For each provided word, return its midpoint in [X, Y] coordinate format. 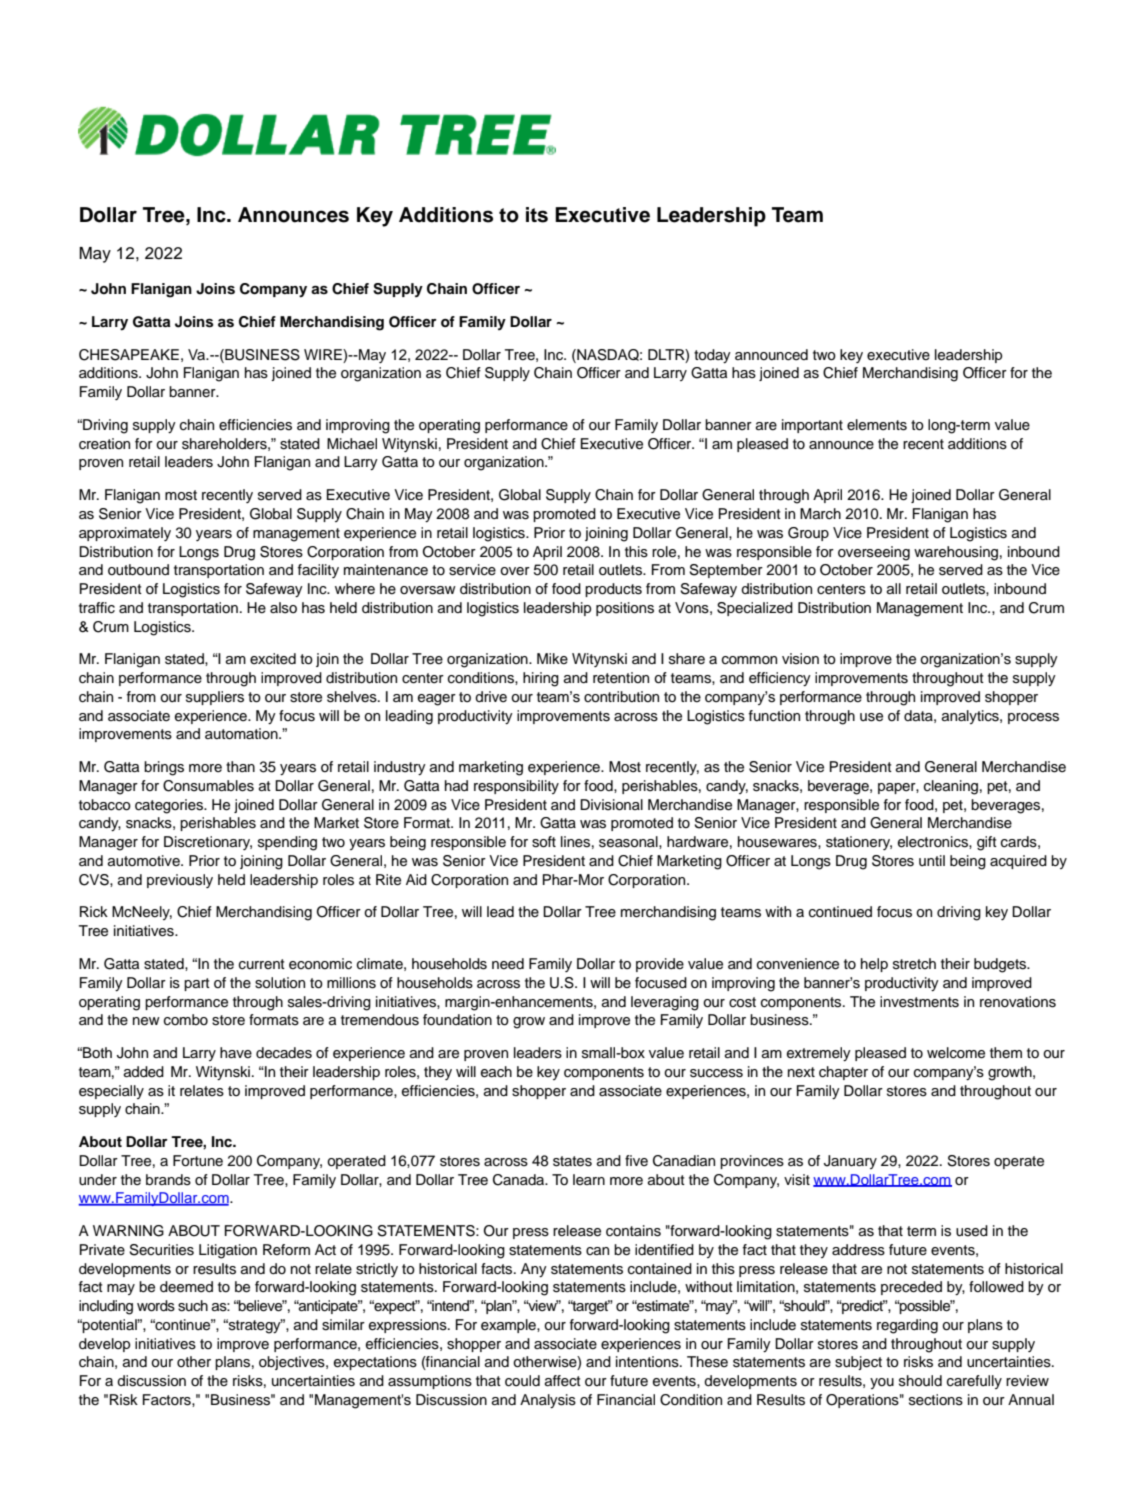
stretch [914, 964]
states [572, 1161]
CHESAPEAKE [129, 355]
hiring [541, 679]
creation [104, 444]
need [508, 964]
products [613, 590]
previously [180, 881]
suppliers [215, 698]
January [850, 1162]
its [537, 215]
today [712, 356]
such [193, 1306]
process [1033, 718]
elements [877, 425]
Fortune [198, 1161]
